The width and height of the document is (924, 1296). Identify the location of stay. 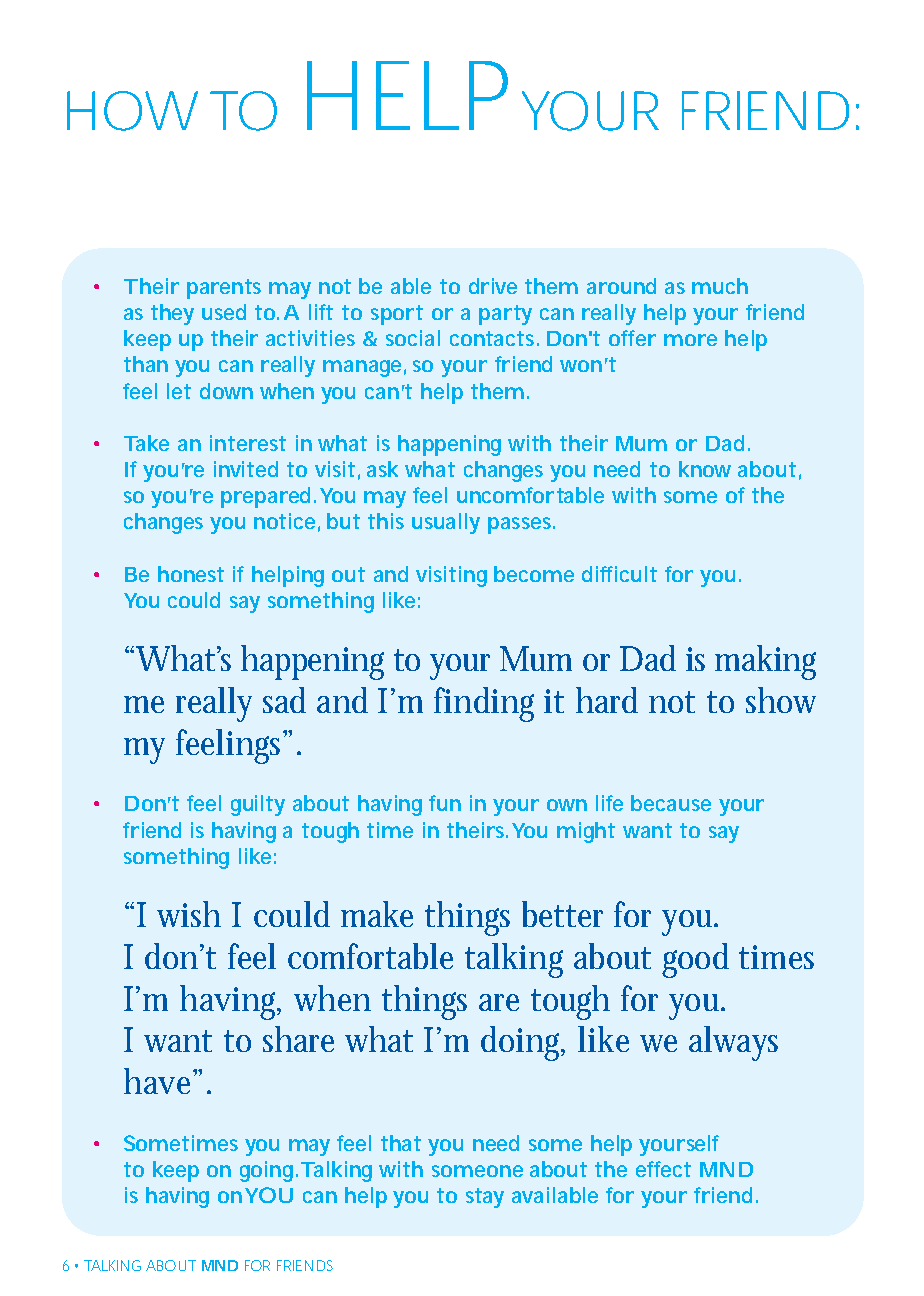
(485, 1198).
